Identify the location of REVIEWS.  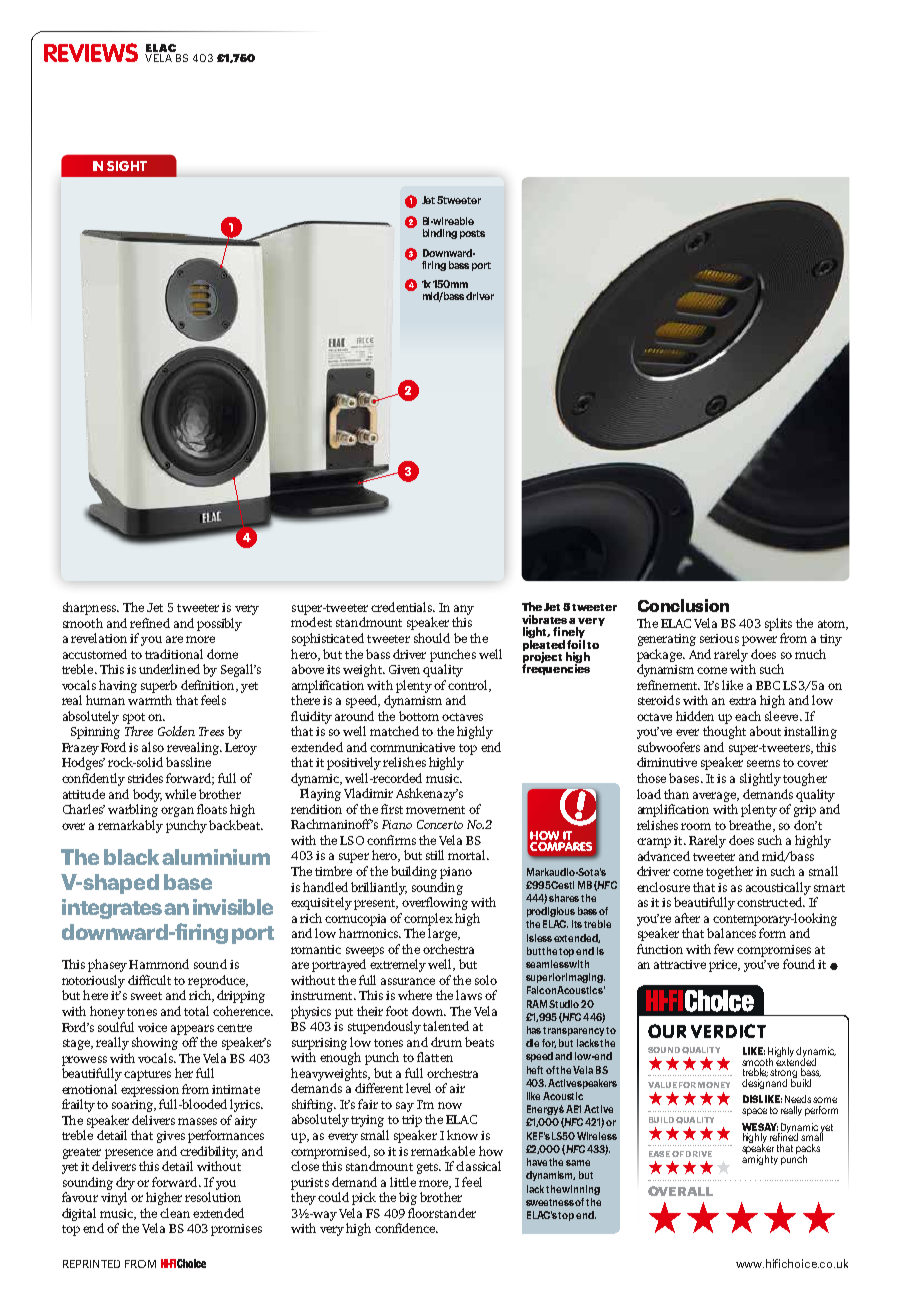
(91, 52).
